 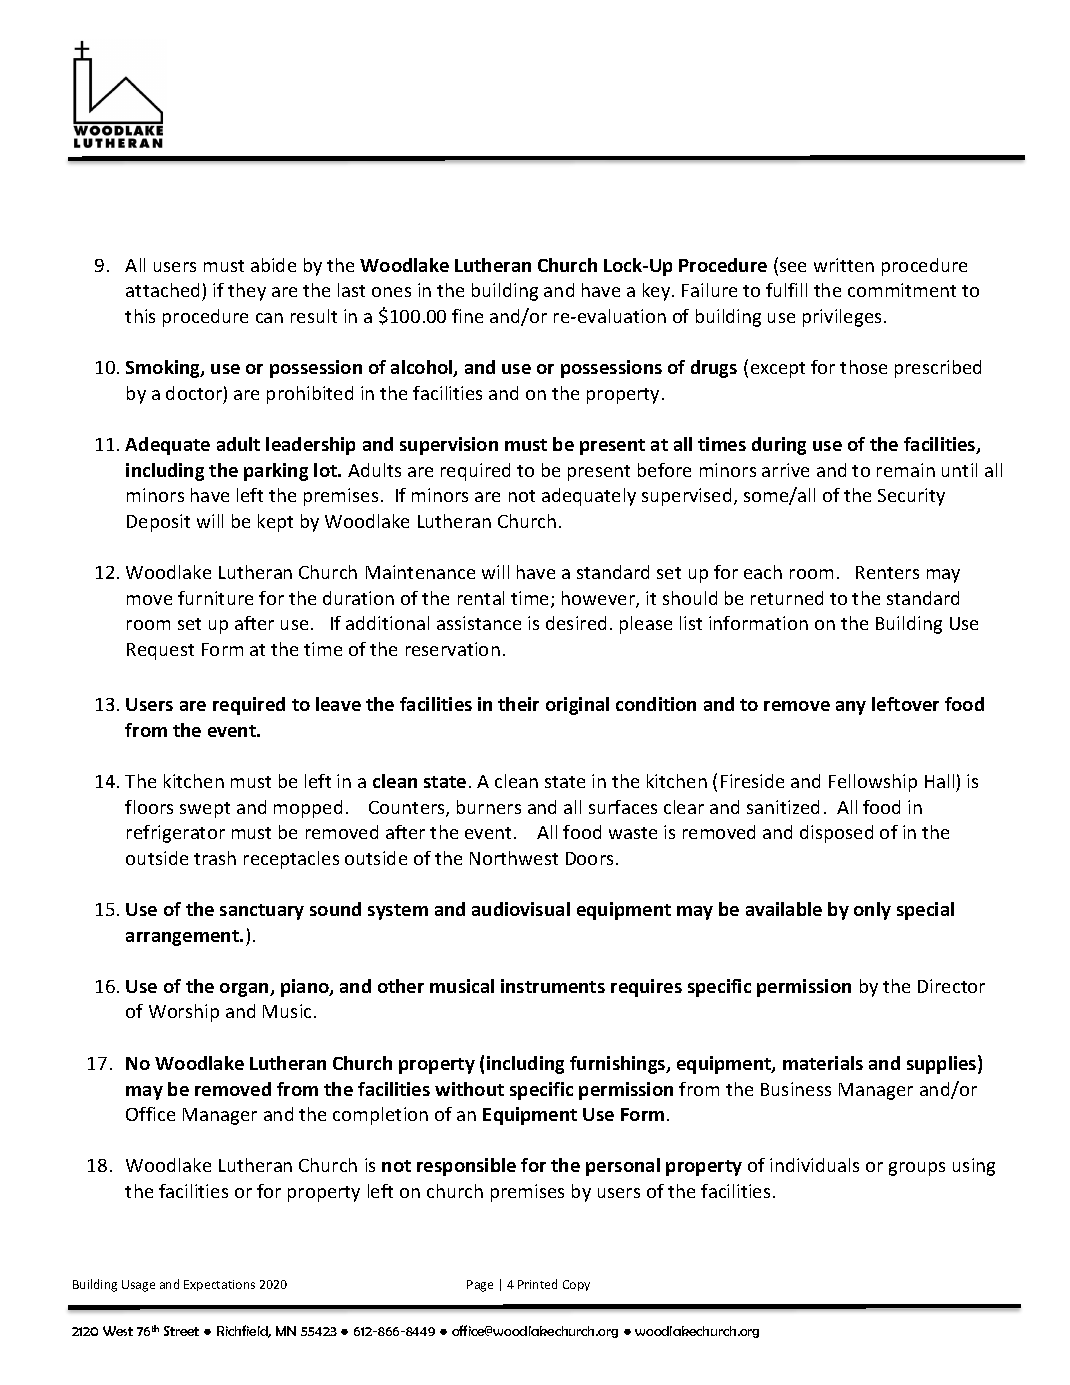 I want to click on they, so click(x=247, y=292).
